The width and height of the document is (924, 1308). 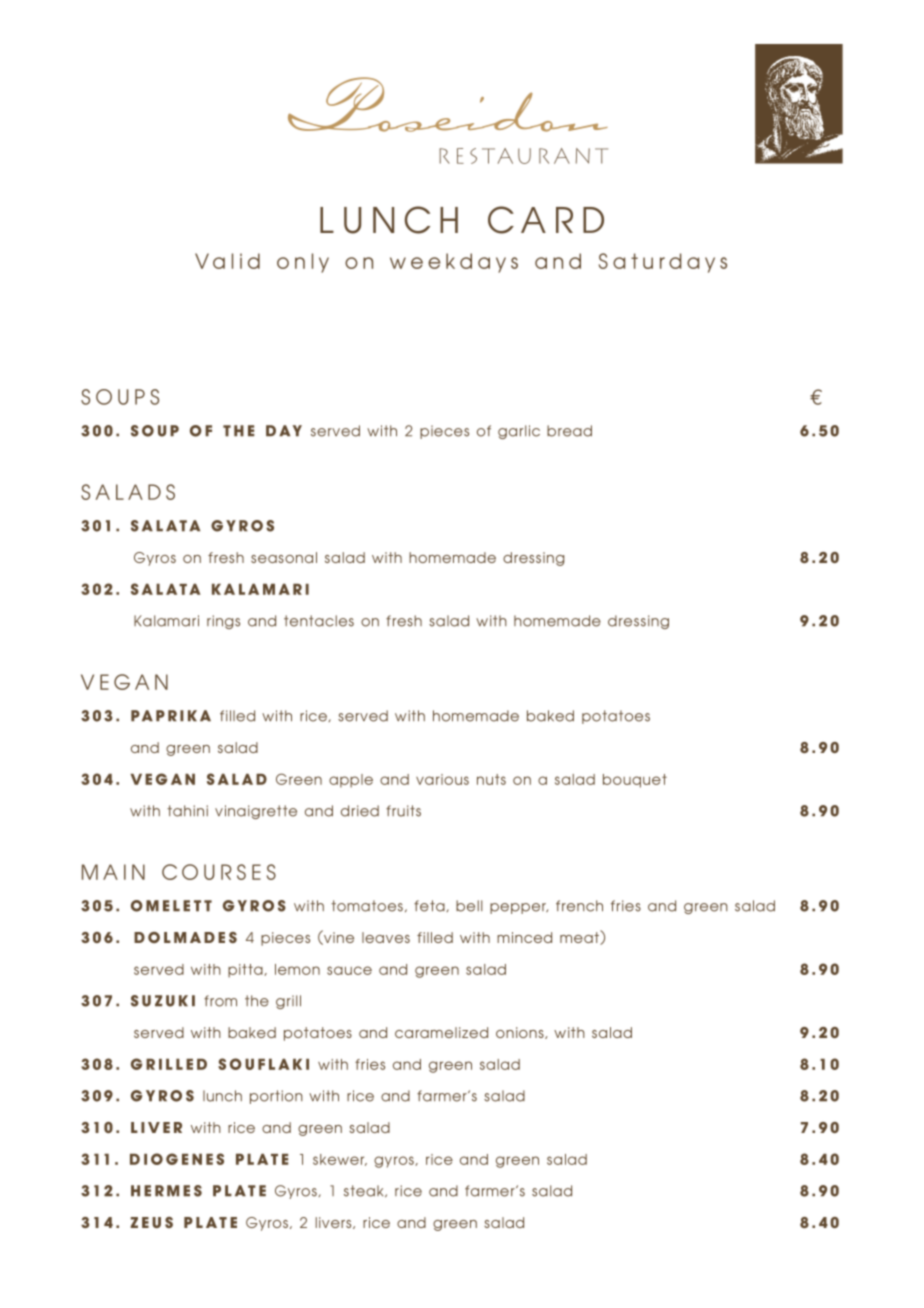 What do you see at coordinates (403, 811) in the document?
I see `fruits` at bounding box center [403, 811].
